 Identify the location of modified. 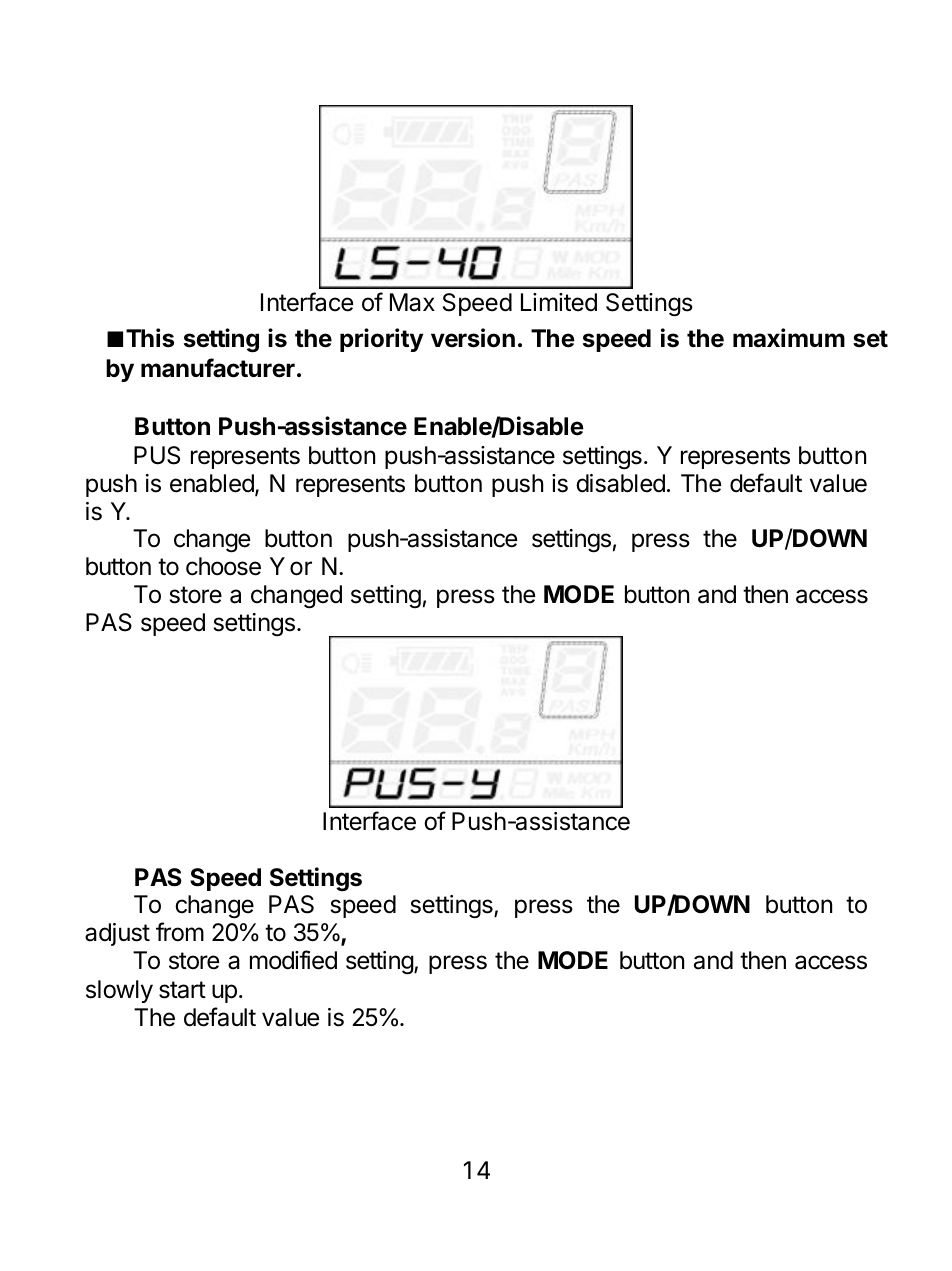
(293, 960).
